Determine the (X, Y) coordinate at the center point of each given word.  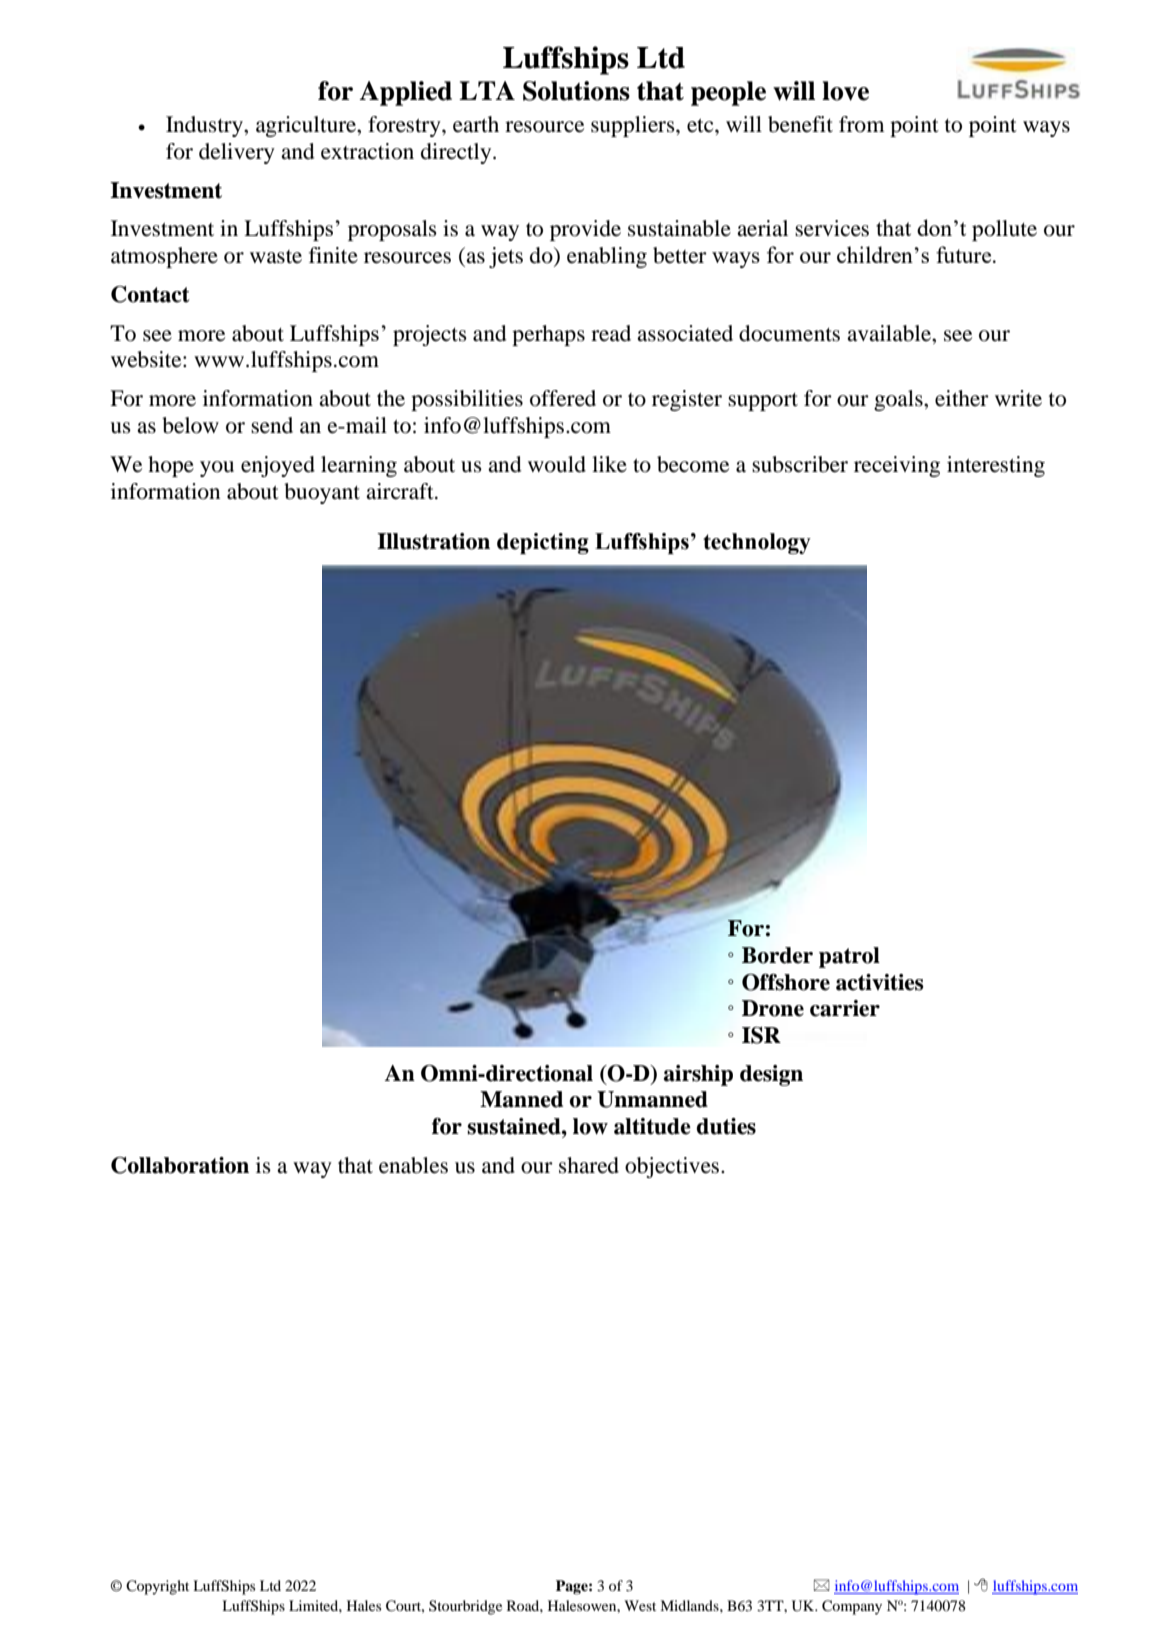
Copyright (157, 1587)
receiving (897, 466)
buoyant (322, 493)
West (640, 1605)
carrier (845, 1008)
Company (852, 1607)
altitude (652, 1126)
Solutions (576, 91)
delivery (237, 153)
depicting (543, 543)
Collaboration (180, 1165)
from (862, 124)
